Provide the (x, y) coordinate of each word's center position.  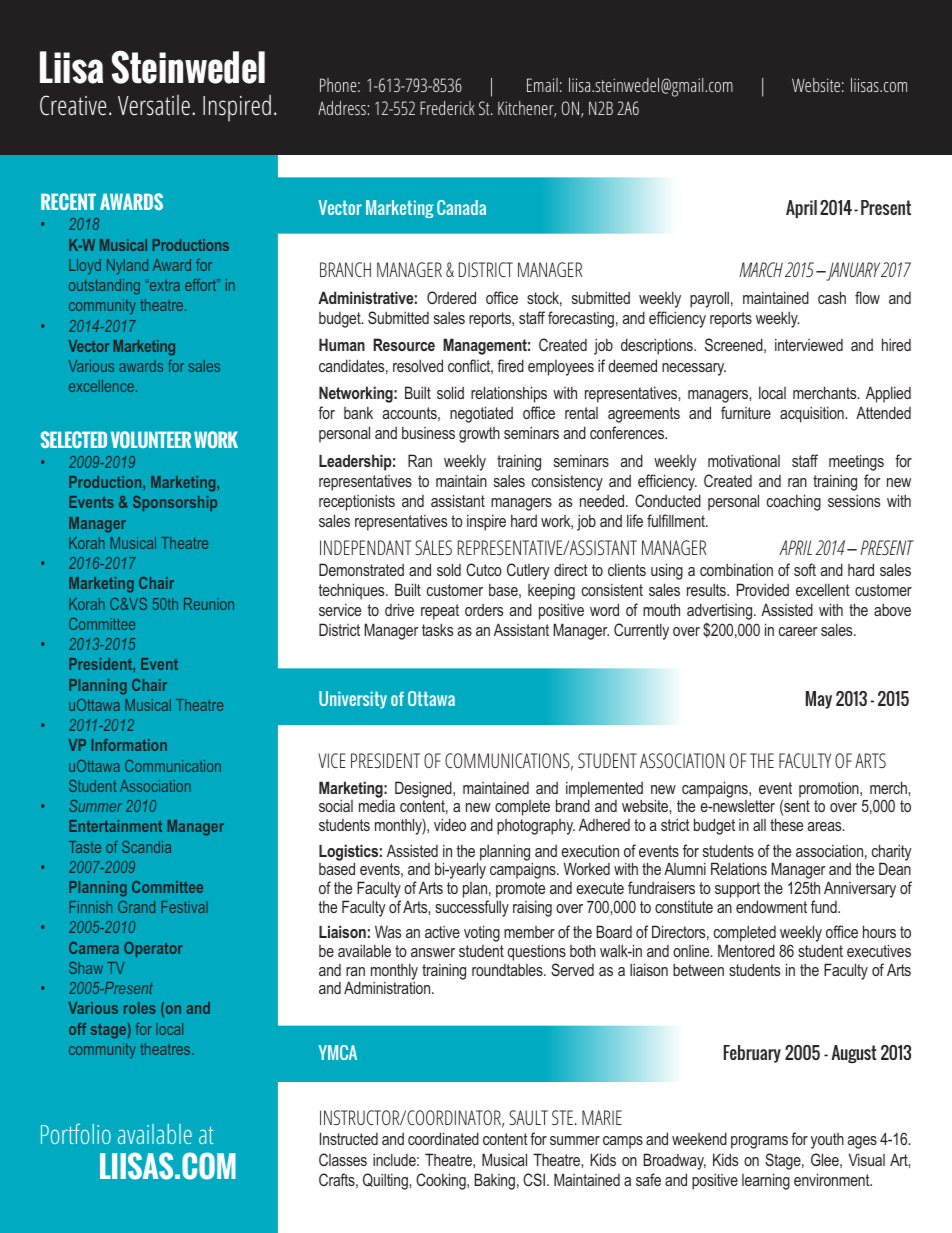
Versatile (154, 105)
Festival (184, 907)
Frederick (447, 108)
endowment (771, 906)
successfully (472, 908)
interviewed (809, 344)
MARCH (761, 269)
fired (510, 365)
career (798, 631)
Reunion (209, 604)
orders (484, 610)
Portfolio (76, 1134)
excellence (101, 386)
